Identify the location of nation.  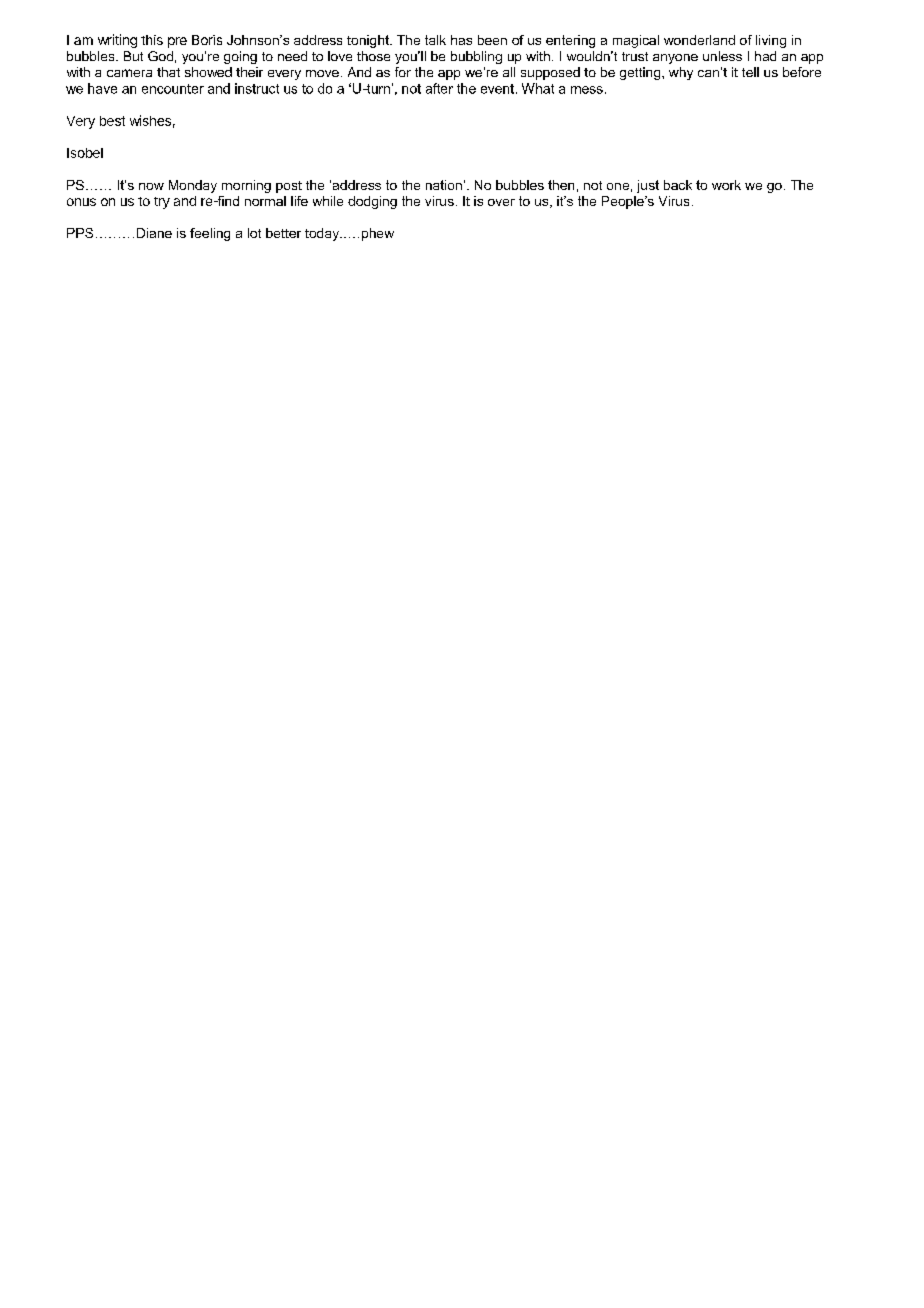
(444, 185).
